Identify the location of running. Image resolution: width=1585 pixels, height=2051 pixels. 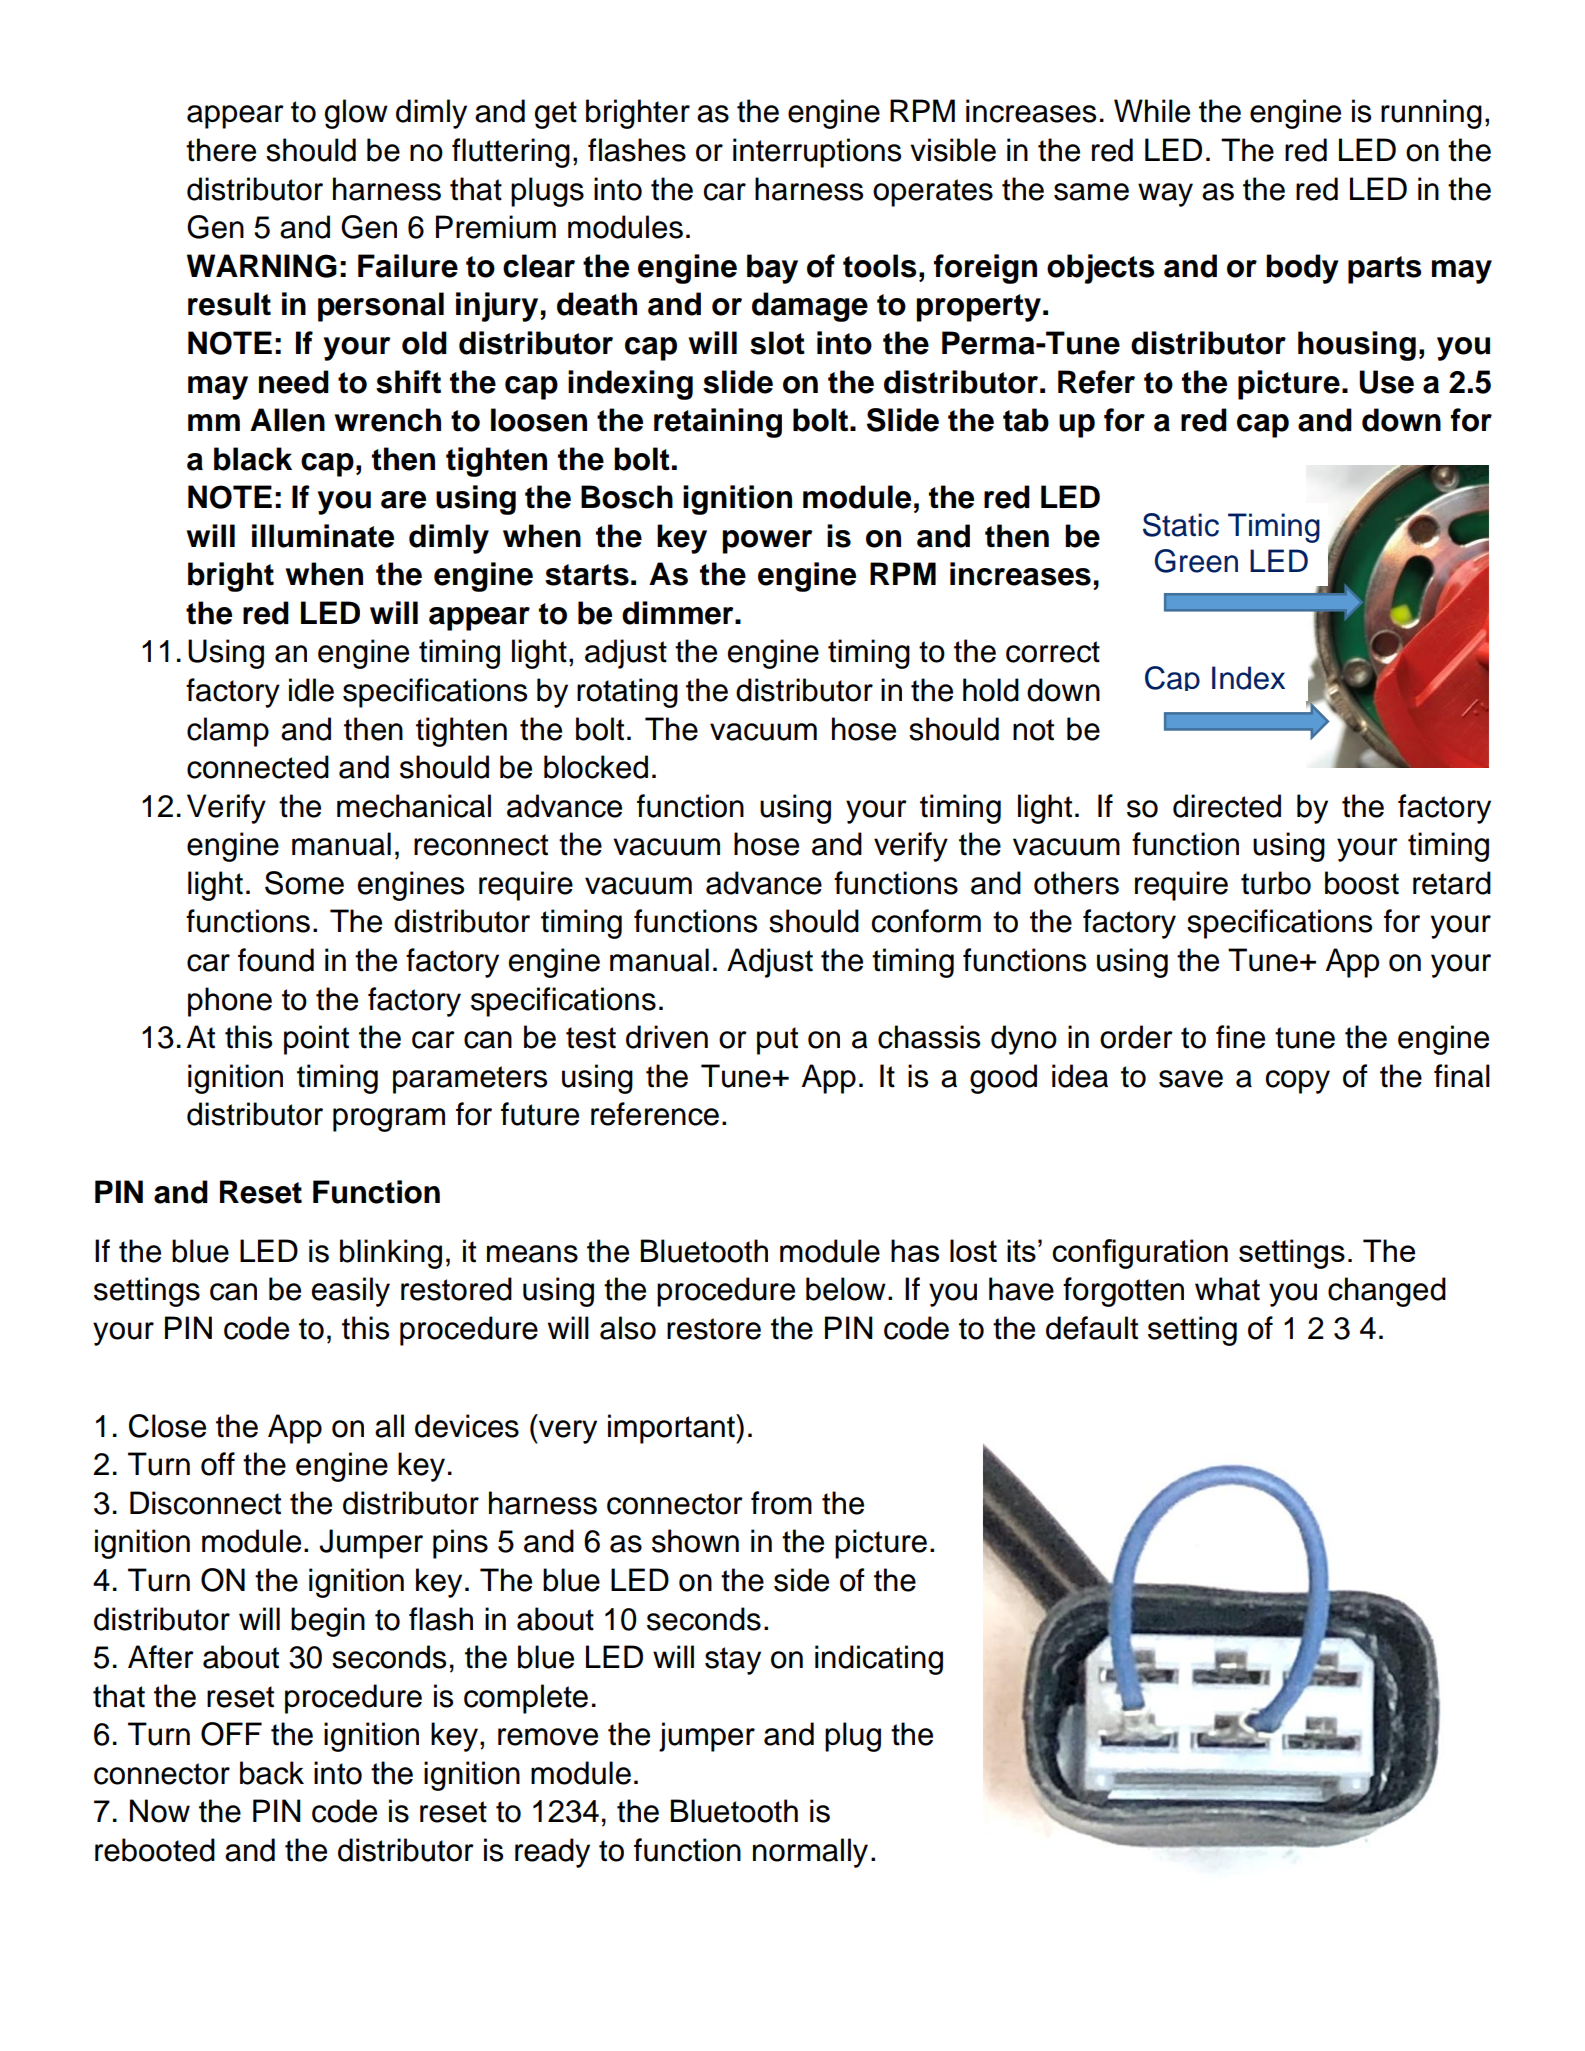
(1431, 114).
